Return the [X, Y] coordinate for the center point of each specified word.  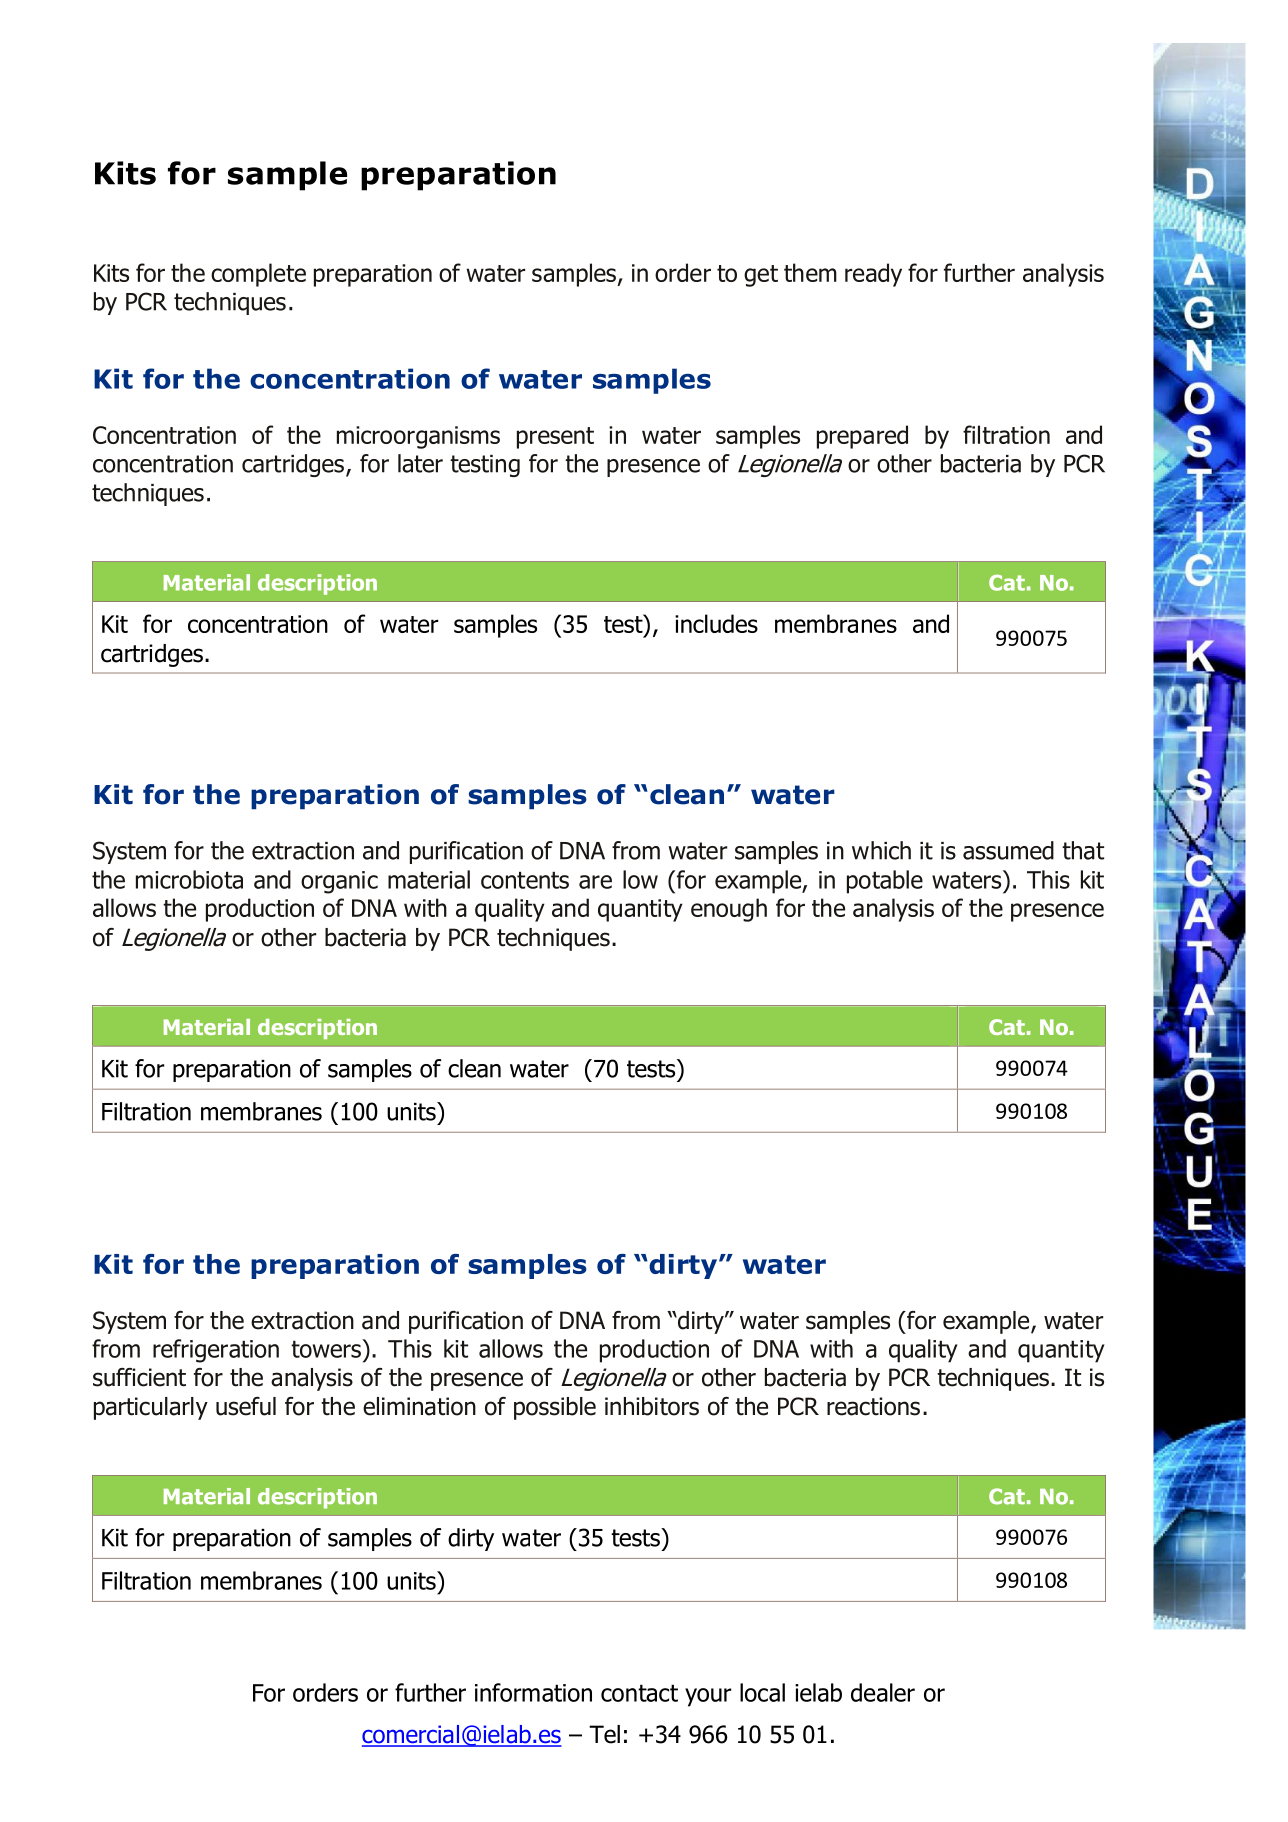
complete [258, 275]
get [761, 276]
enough [729, 910]
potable [885, 882]
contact [639, 1693]
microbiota [189, 879]
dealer [883, 1692]
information [533, 1692]
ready [873, 275]
